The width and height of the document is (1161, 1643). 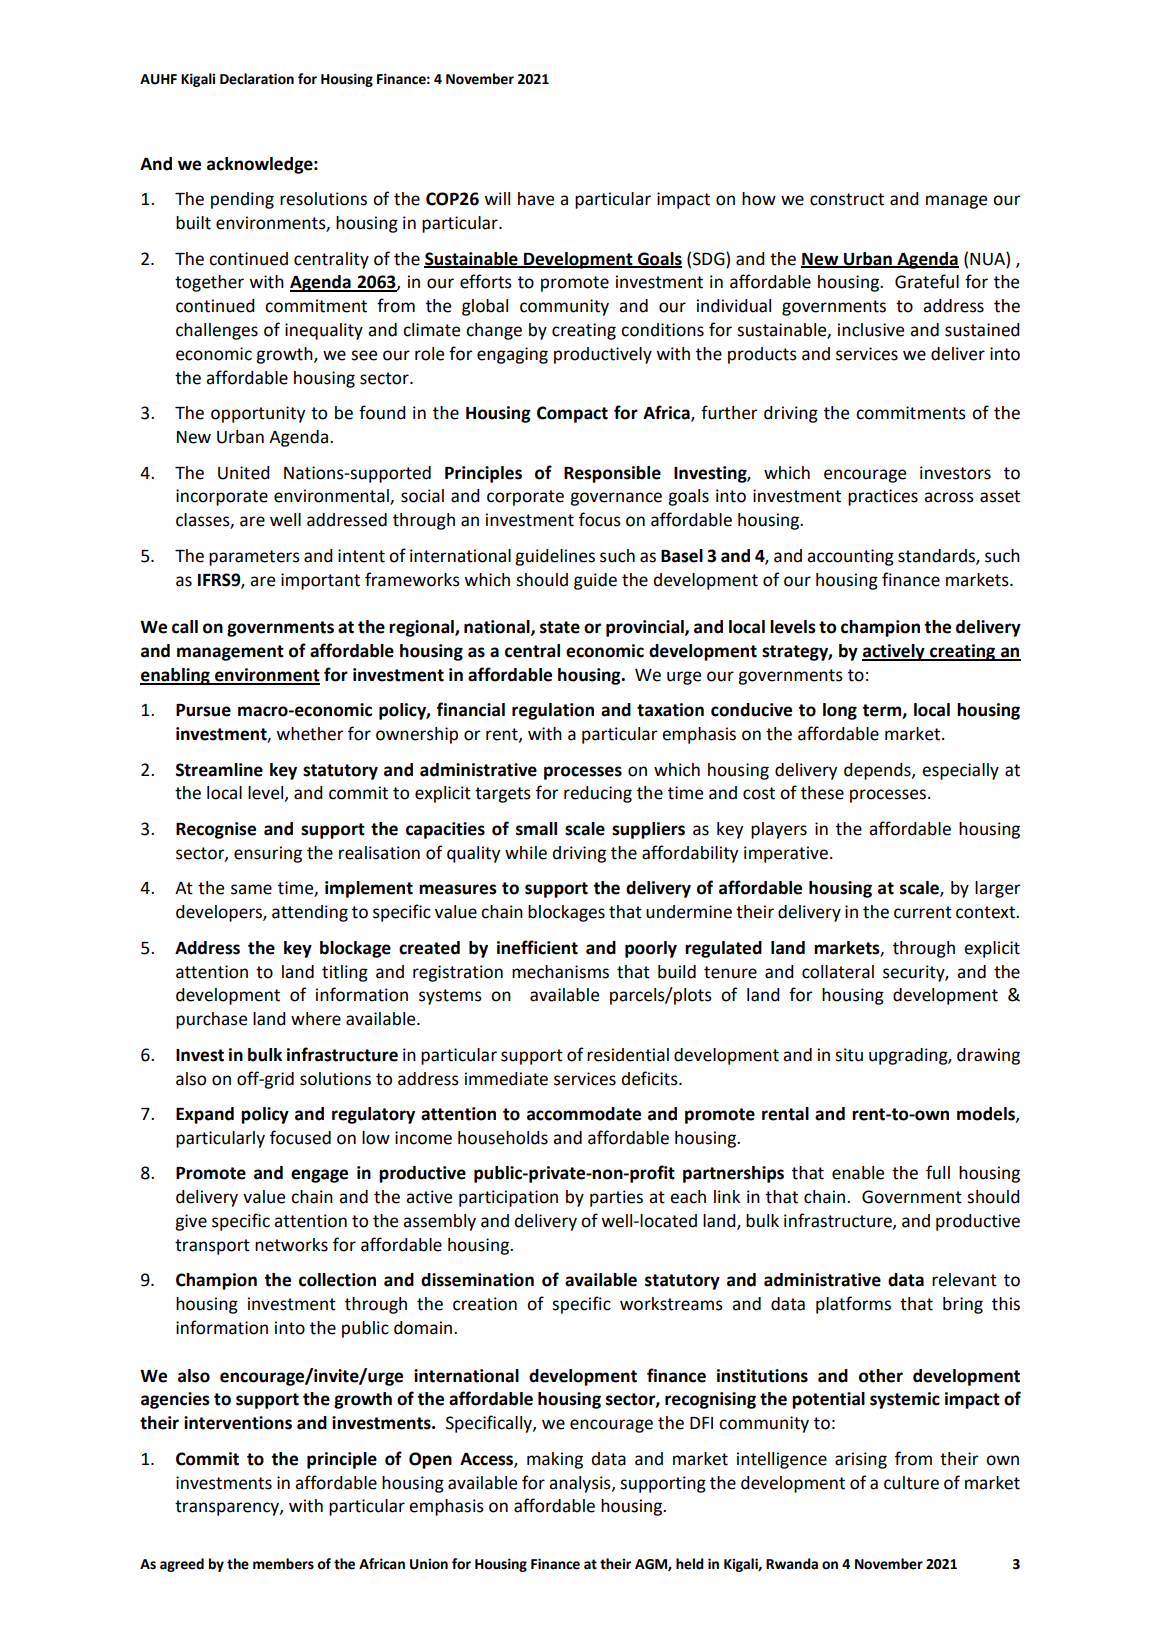 What do you see at coordinates (319, 1176) in the document?
I see `engage` at bounding box center [319, 1176].
